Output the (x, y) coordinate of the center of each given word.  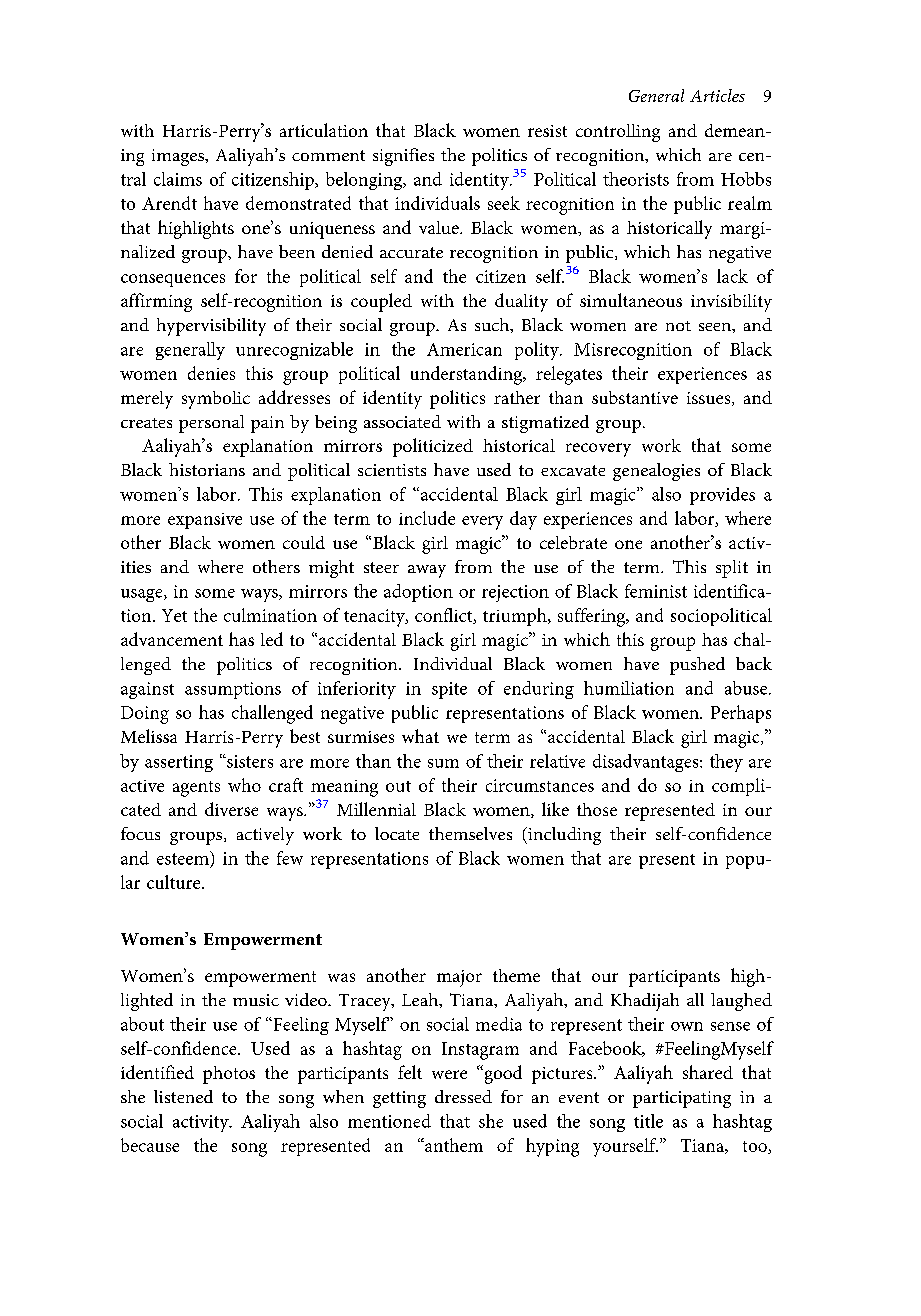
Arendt (169, 203)
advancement (172, 639)
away (427, 571)
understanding (468, 375)
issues (710, 399)
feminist (656, 591)
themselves (470, 833)
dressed (463, 1096)
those (597, 809)
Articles (717, 95)
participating (682, 1099)
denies (211, 373)
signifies (403, 157)
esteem (184, 858)
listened (183, 1096)
